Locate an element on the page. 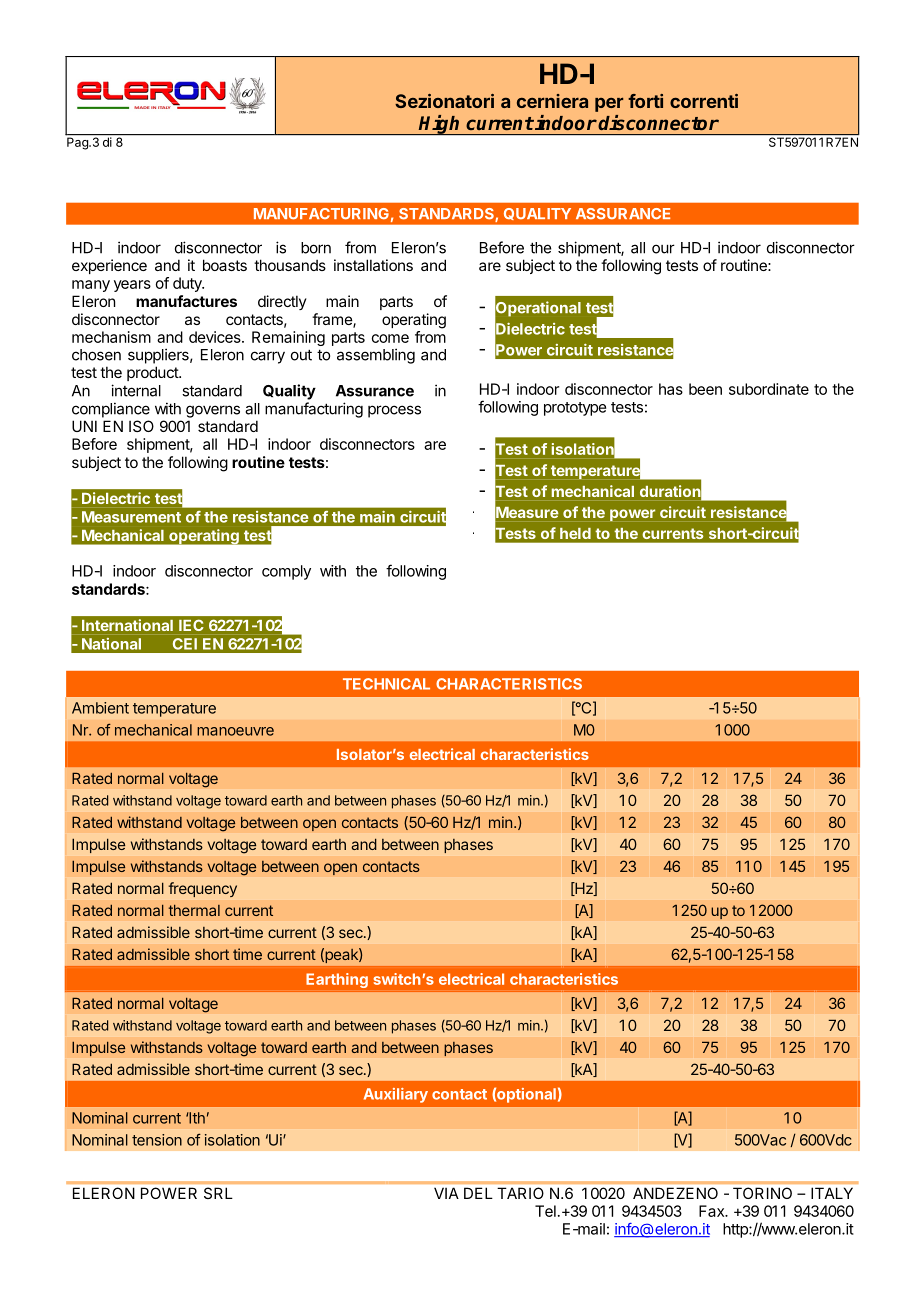 This document has height=1308, width=924. come is located at coordinates (390, 338).
